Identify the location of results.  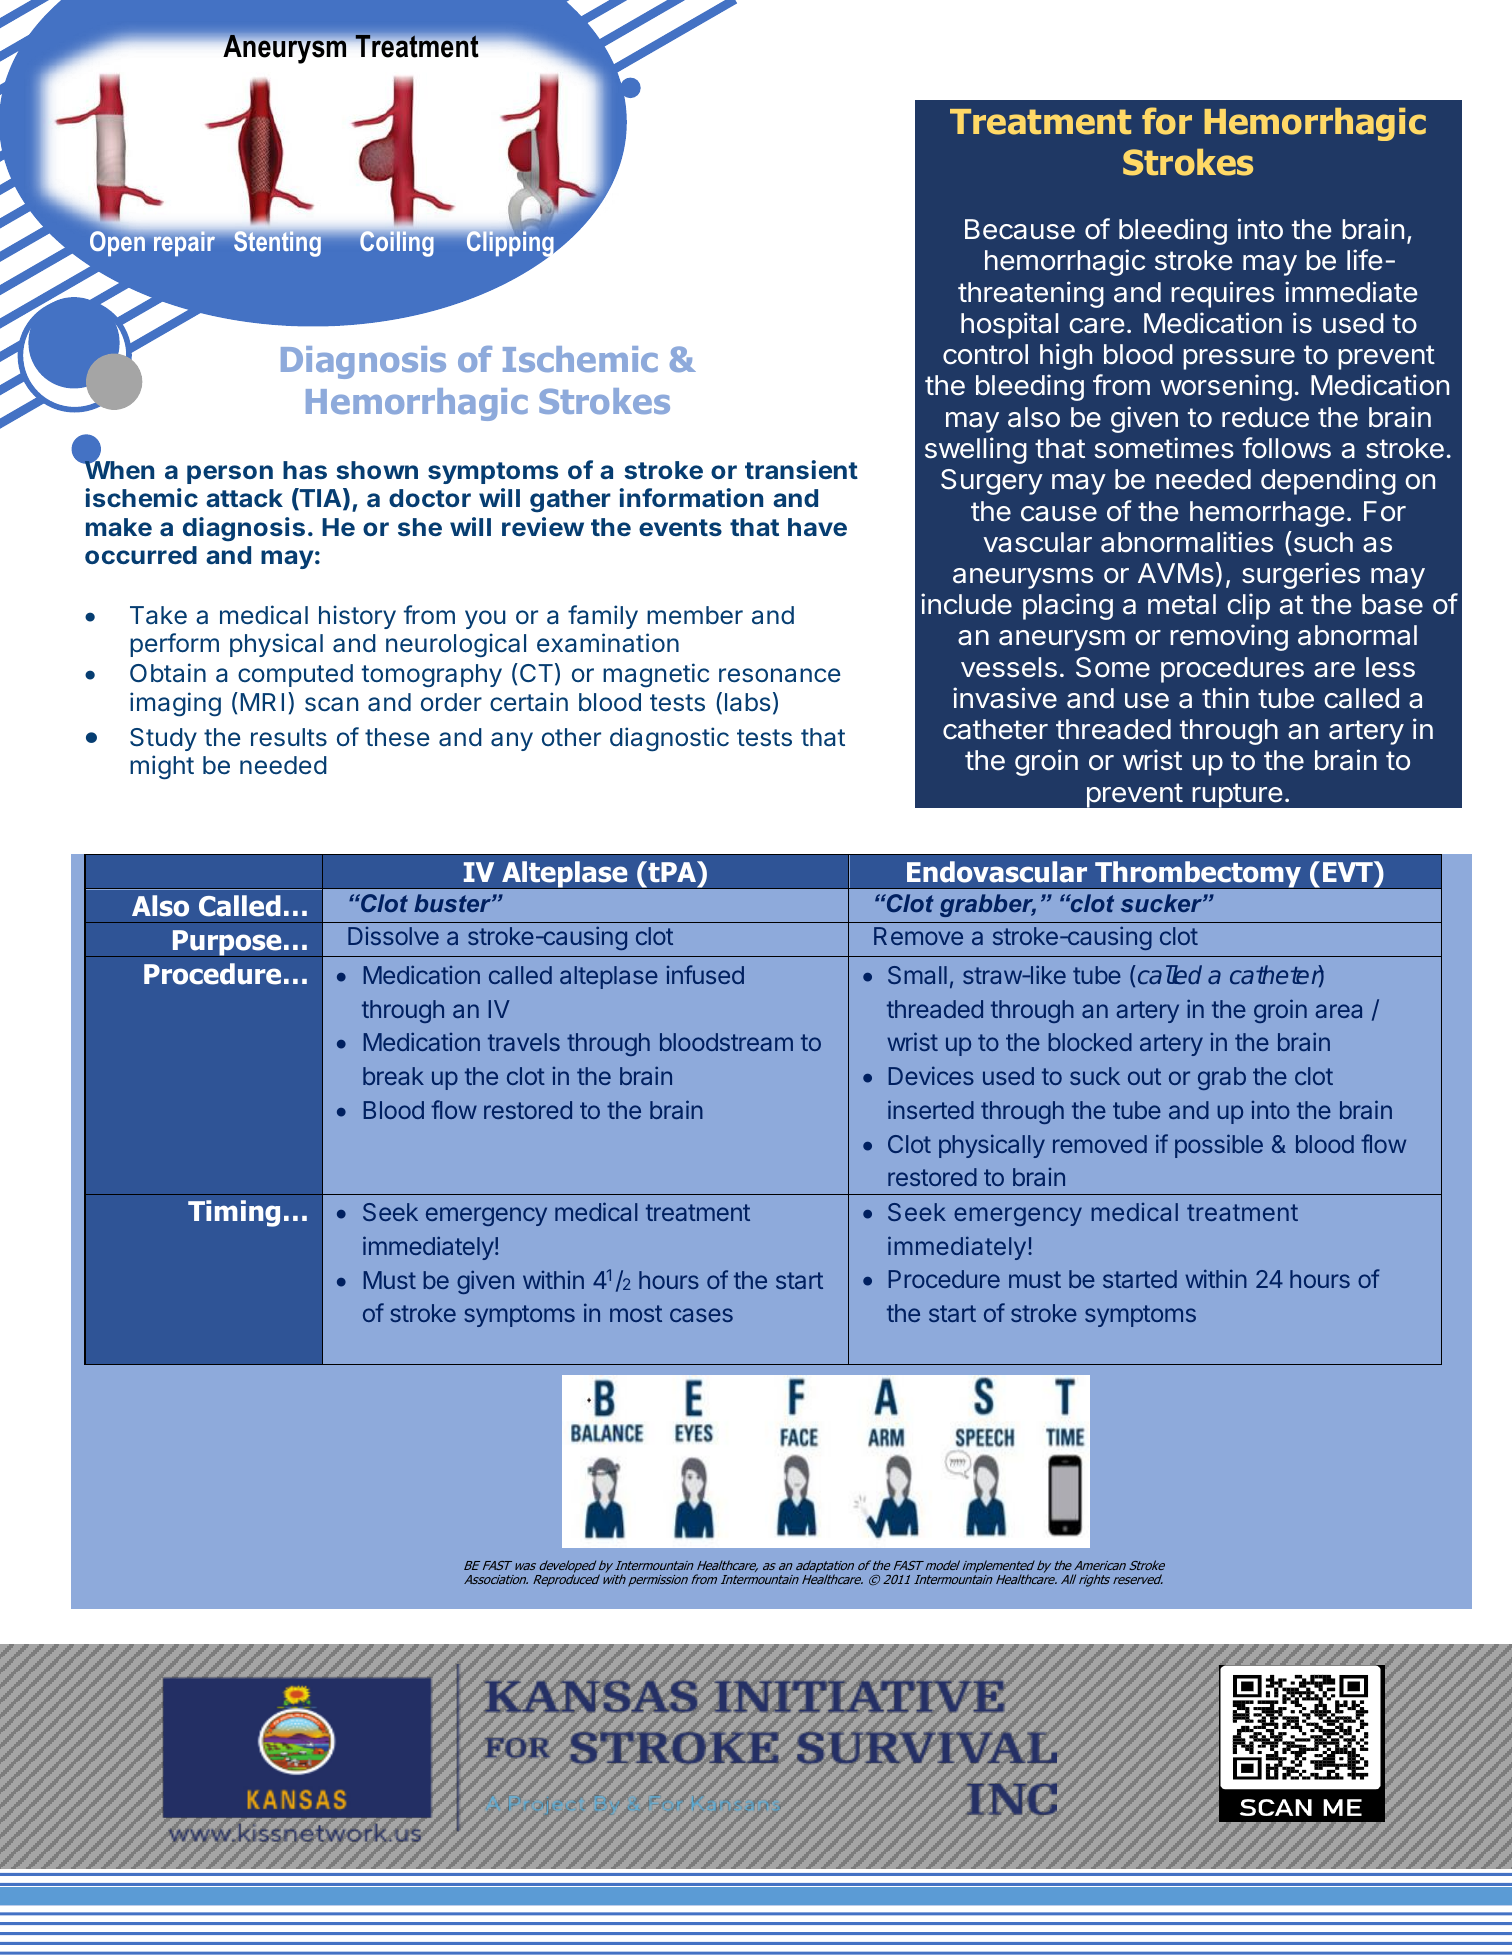
(289, 737).
